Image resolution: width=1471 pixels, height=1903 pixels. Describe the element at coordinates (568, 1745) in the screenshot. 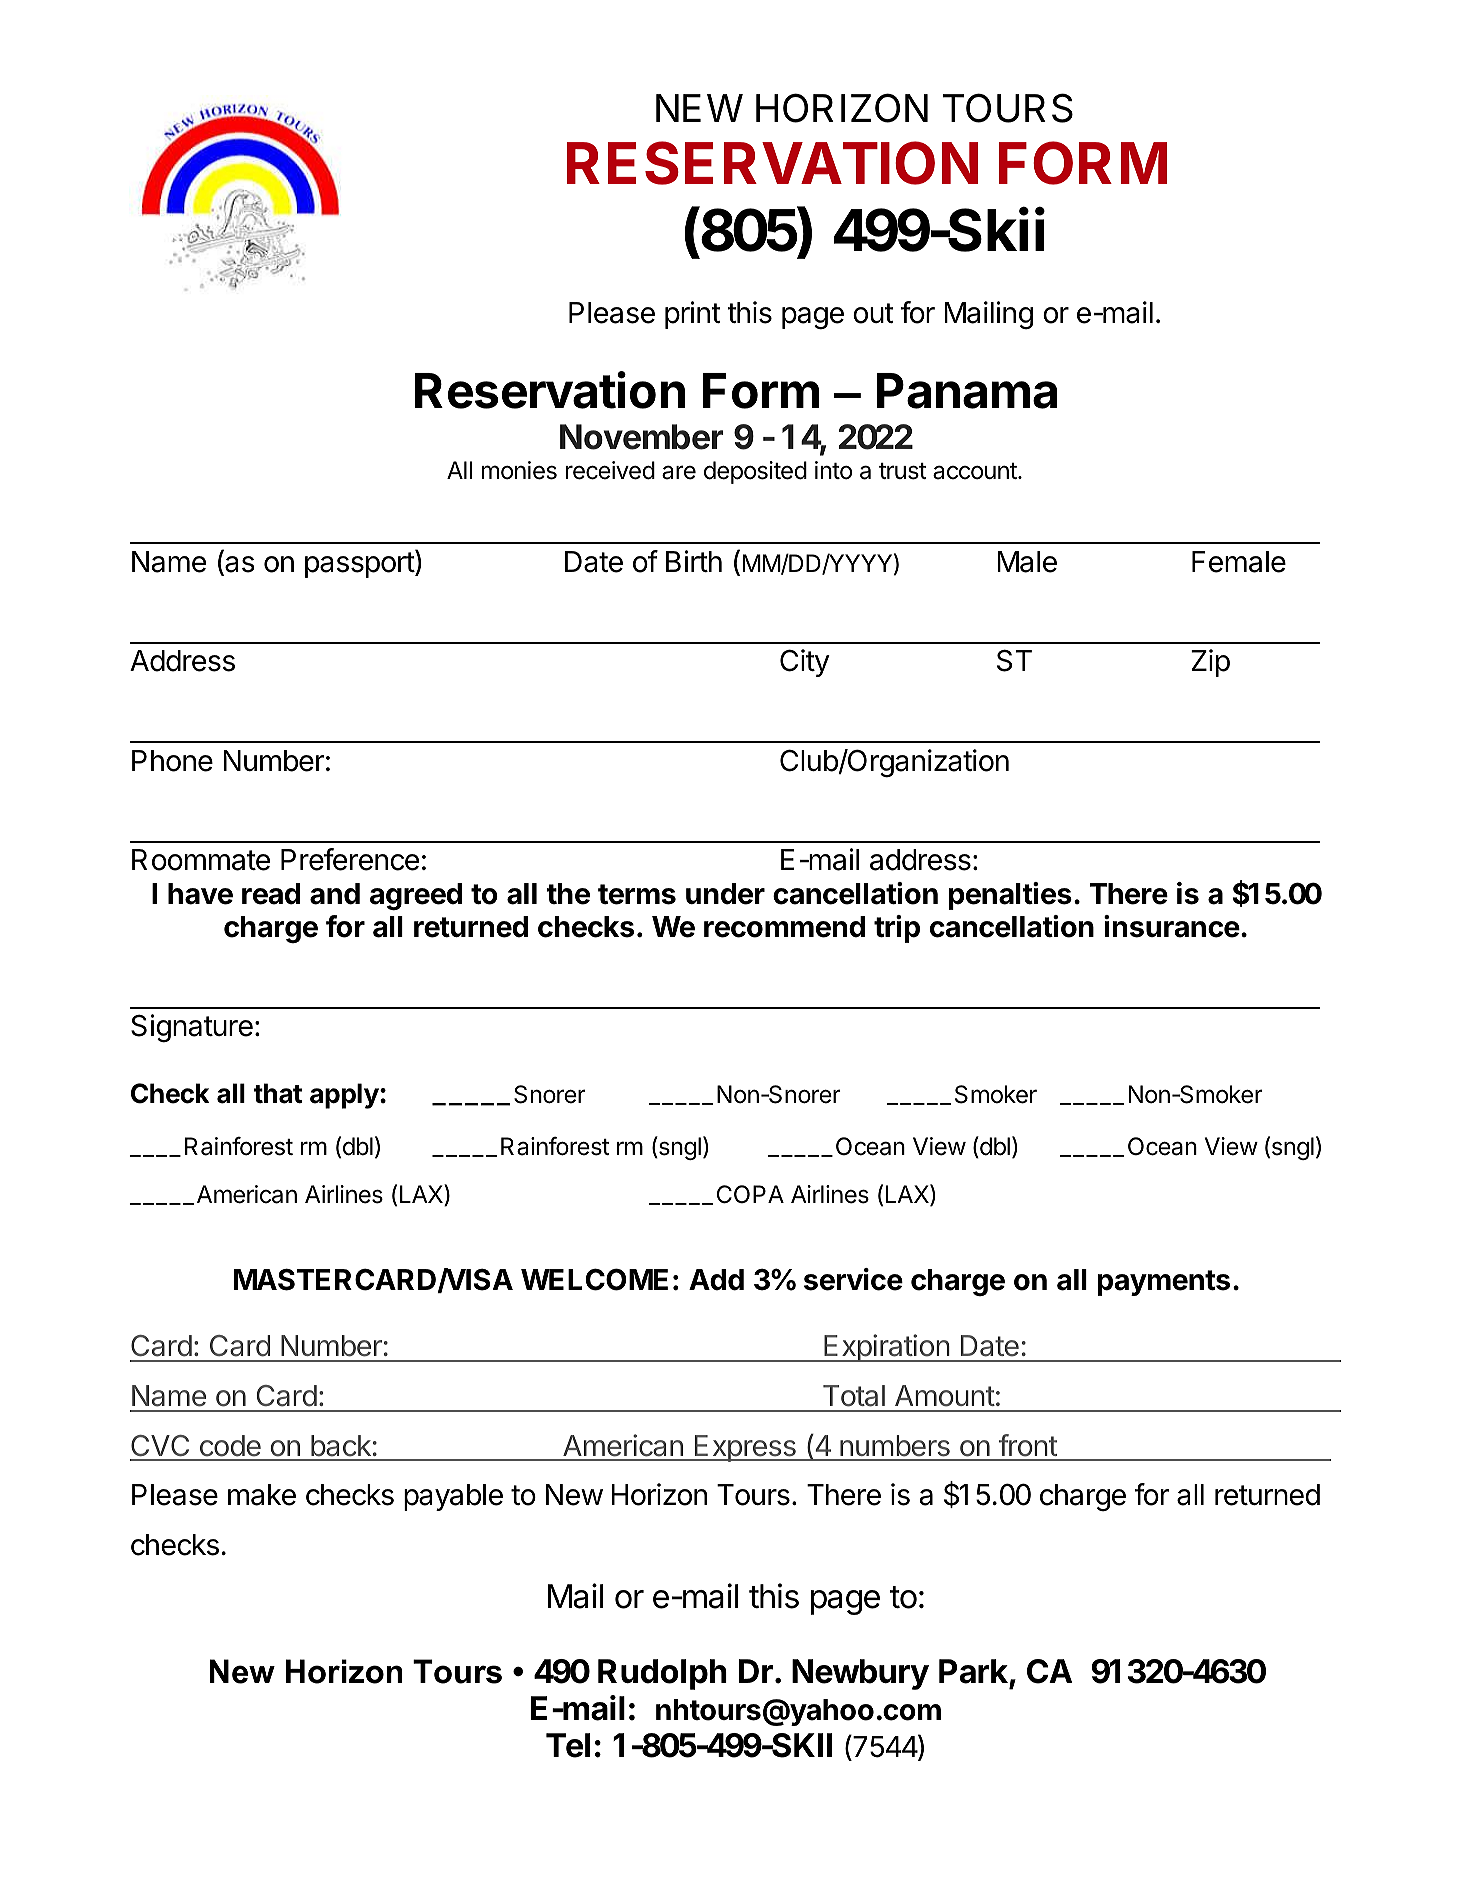

I see `Tel` at that location.
